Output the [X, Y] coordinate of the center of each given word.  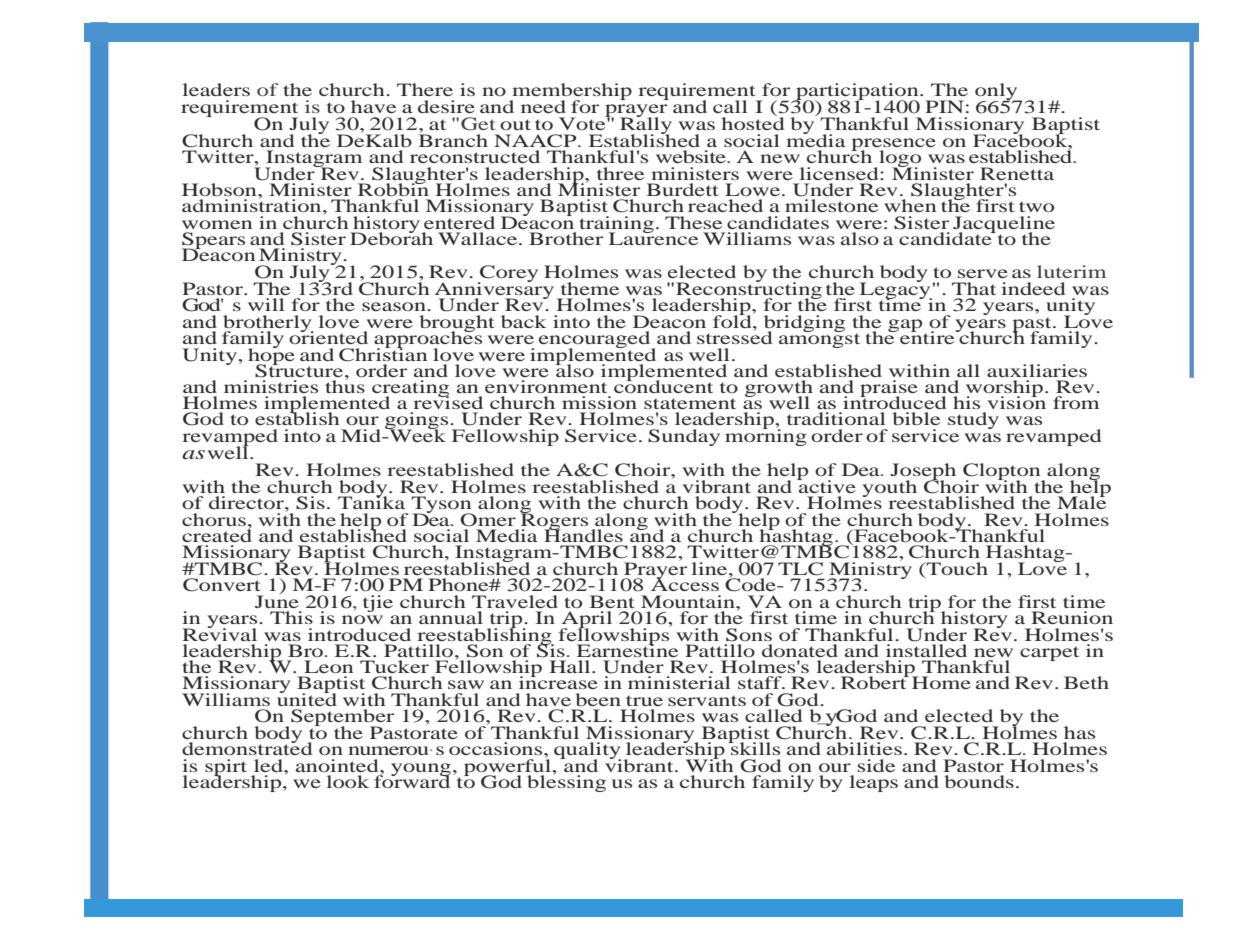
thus [345, 385]
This [291, 617]
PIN [944, 106]
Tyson [442, 506]
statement [690, 403]
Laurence [653, 237]
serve [983, 273]
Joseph [923, 473]
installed [926, 650]
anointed [338, 765]
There [425, 89]
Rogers [553, 521]
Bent [611, 601]
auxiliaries [1037, 370]
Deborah [391, 237]
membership [571, 92]
